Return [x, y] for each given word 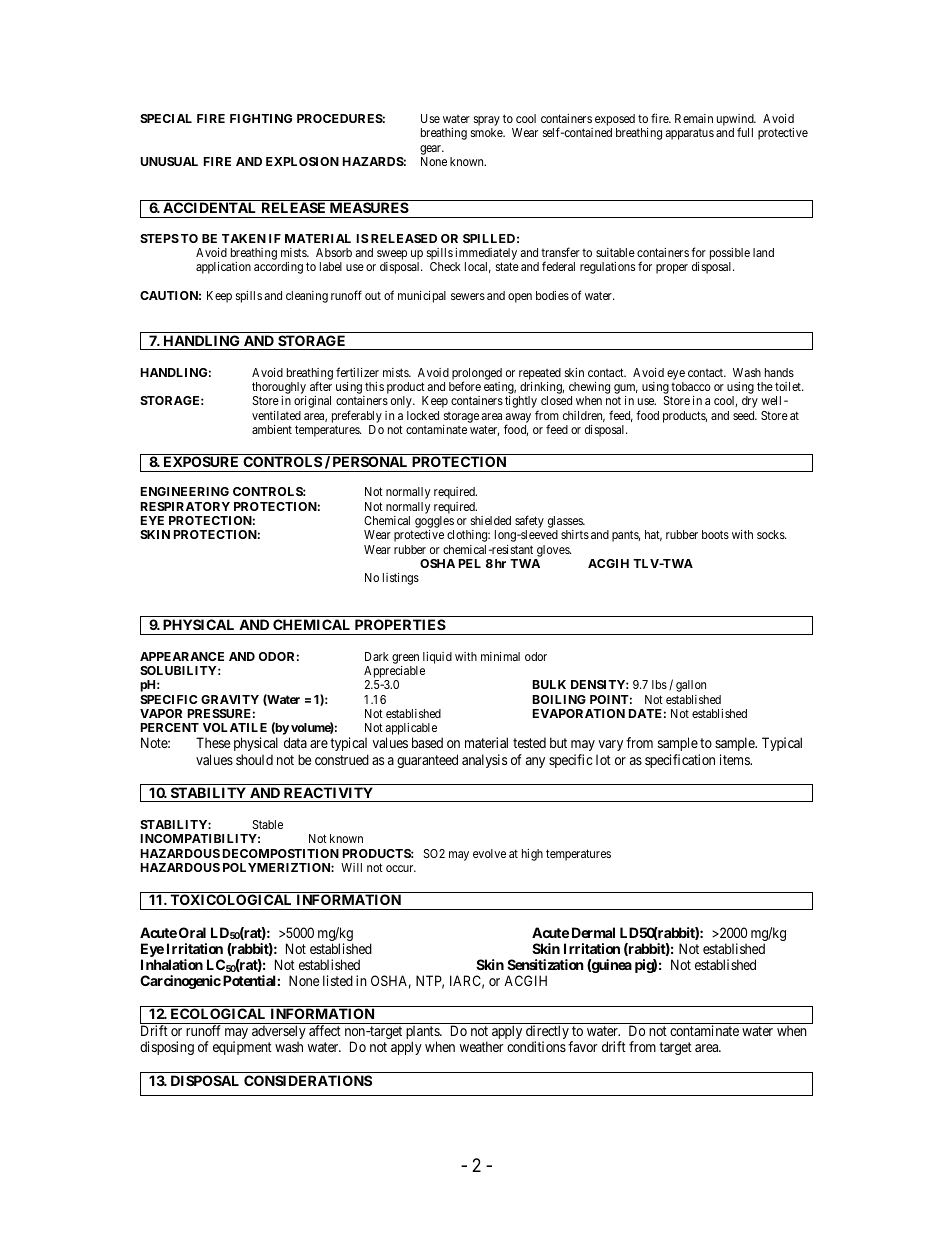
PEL [470, 563]
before [465, 386]
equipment [242, 1048]
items [735, 759]
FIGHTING [261, 118]
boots [715, 534]
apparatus [689, 134]
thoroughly [279, 388]
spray [487, 121]
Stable [268, 824]
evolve [489, 853]
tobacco [691, 386]
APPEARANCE [182, 656]
